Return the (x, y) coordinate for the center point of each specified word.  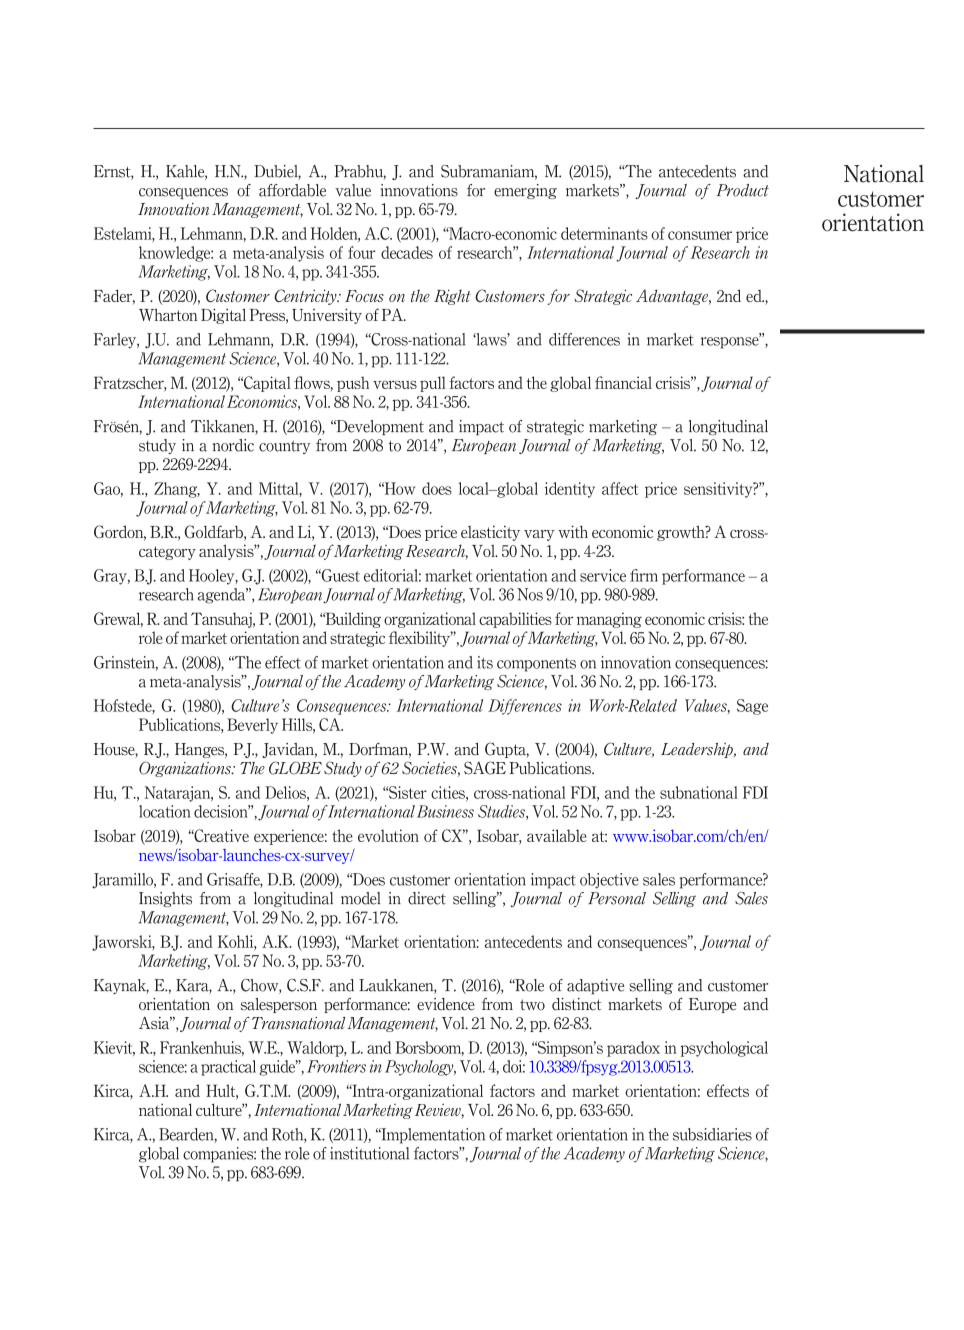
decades (407, 252)
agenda (223, 596)
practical (228, 1068)
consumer (700, 235)
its (485, 662)
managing (609, 620)
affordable (292, 190)
